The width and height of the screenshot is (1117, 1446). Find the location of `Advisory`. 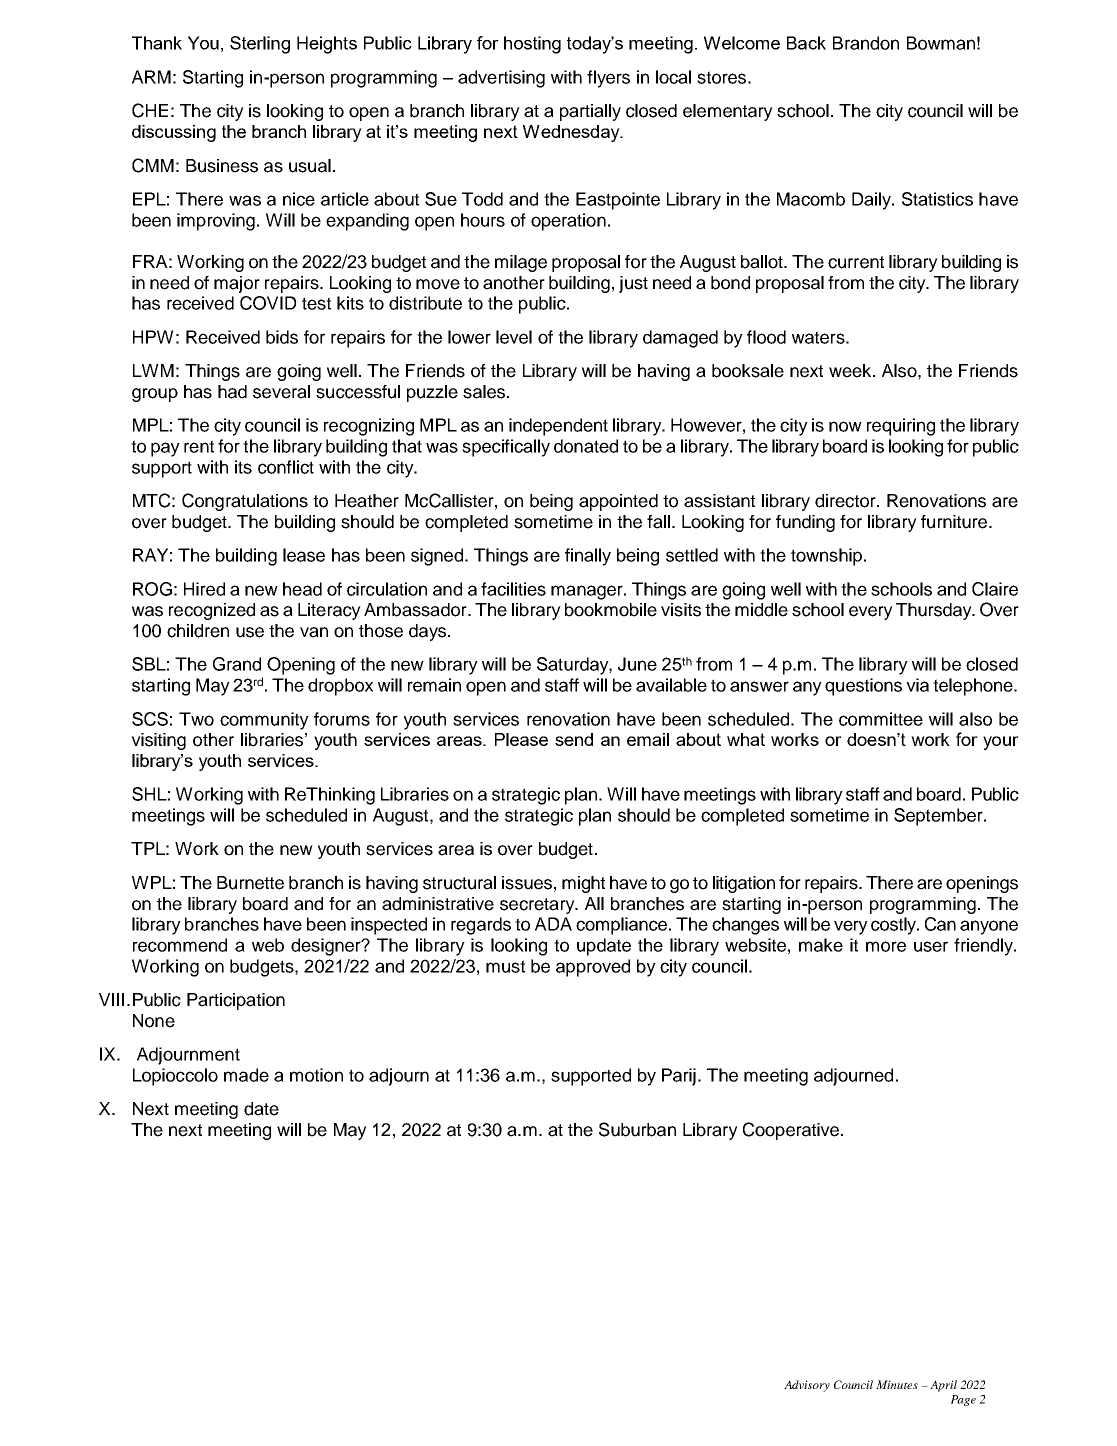

Advisory is located at coordinates (807, 1386).
